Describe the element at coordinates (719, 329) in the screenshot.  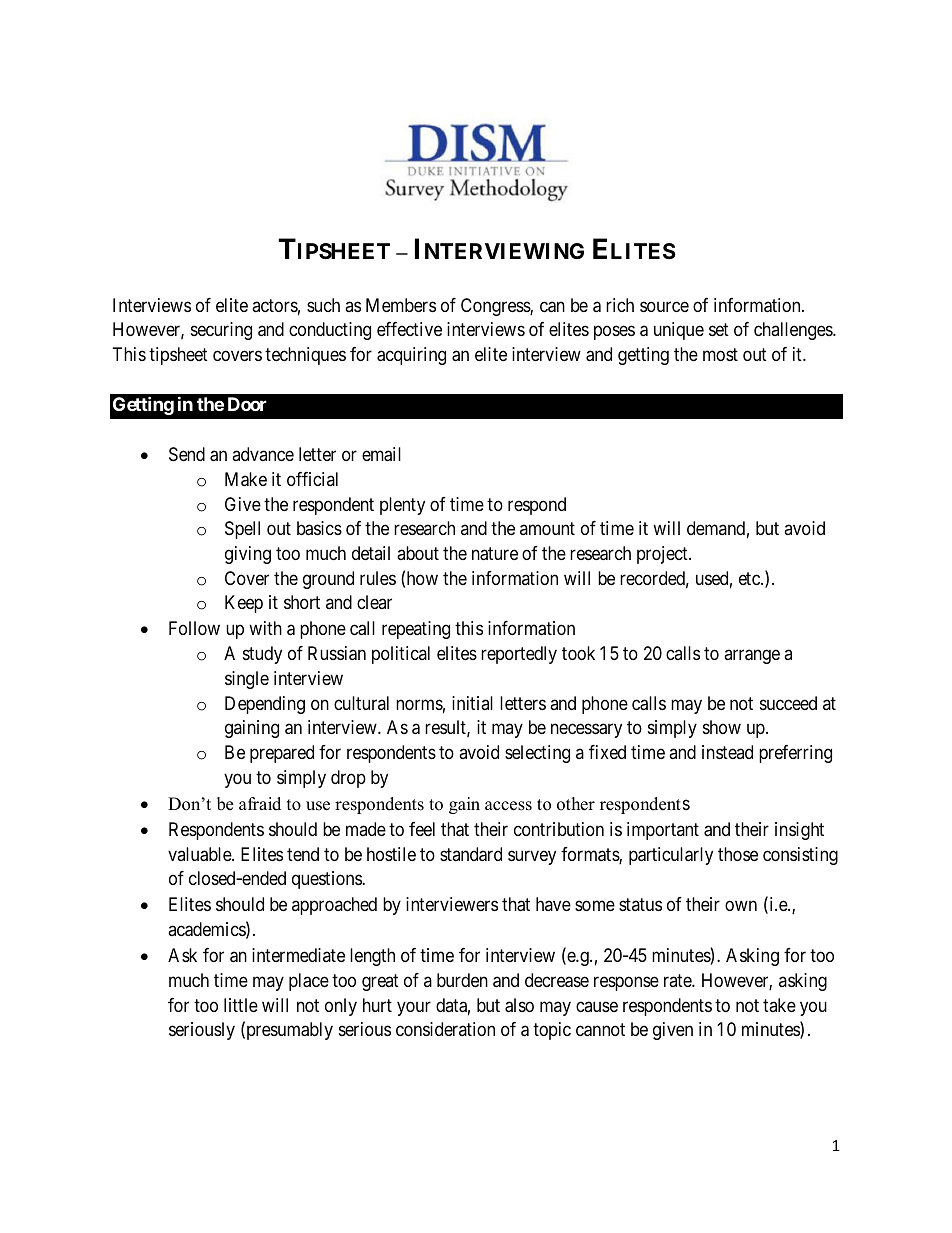
I see `set` at that location.
